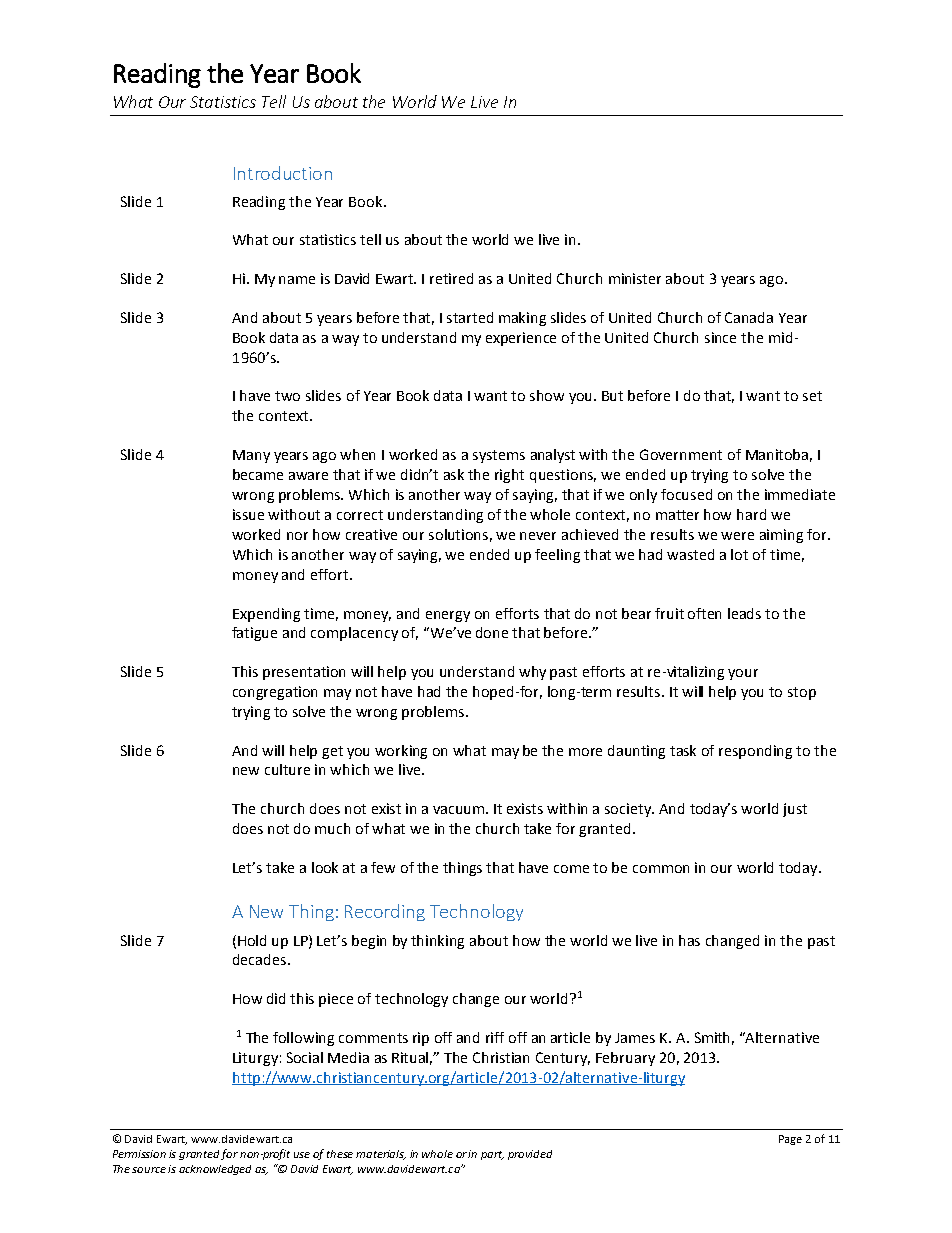 This screenshot has height=1233, width=952. Describe the element at coordinates (254, 634) in the screenshot. I see `fatigue` at that location.
